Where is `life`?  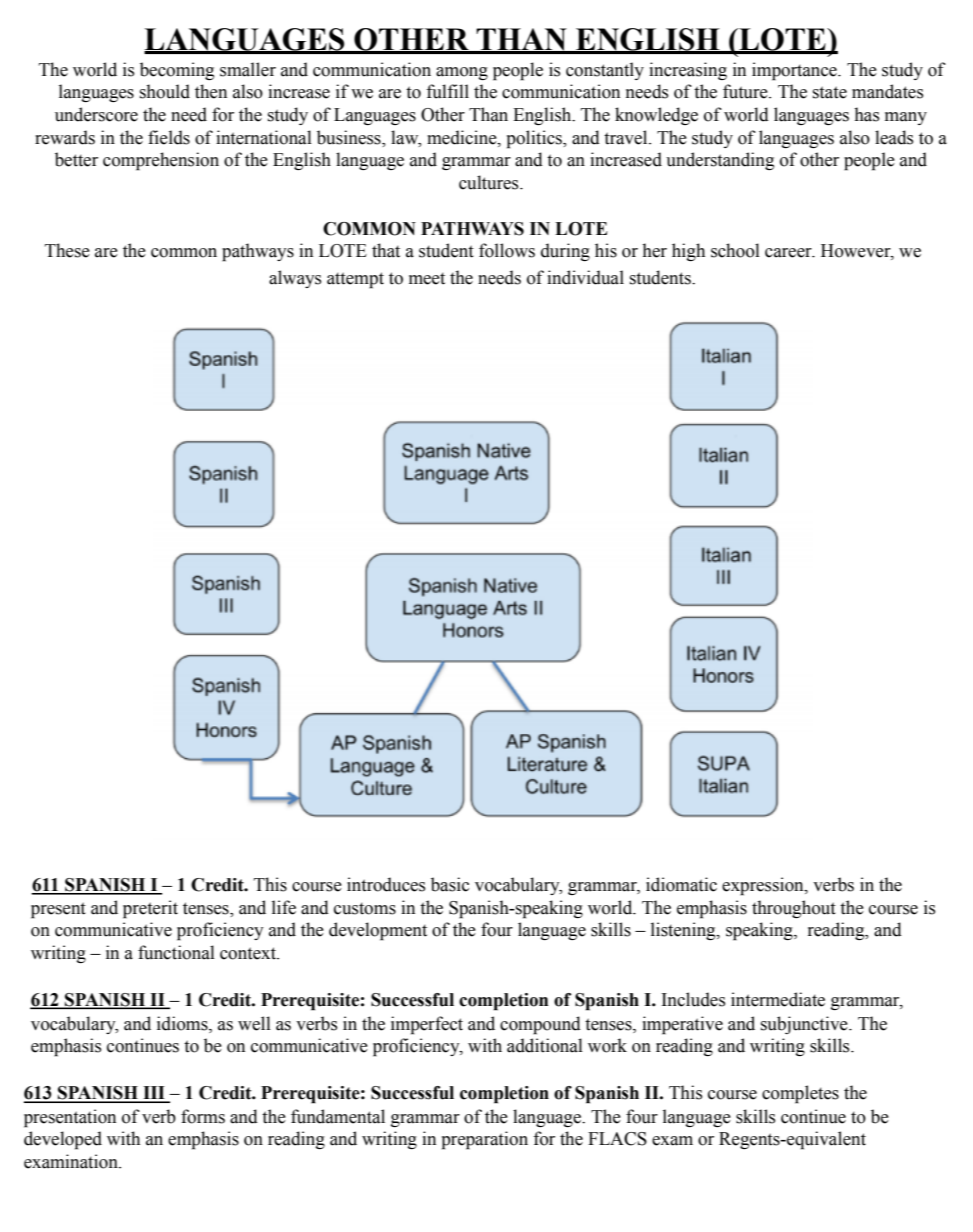
life is located at coordinates (284, 907).
